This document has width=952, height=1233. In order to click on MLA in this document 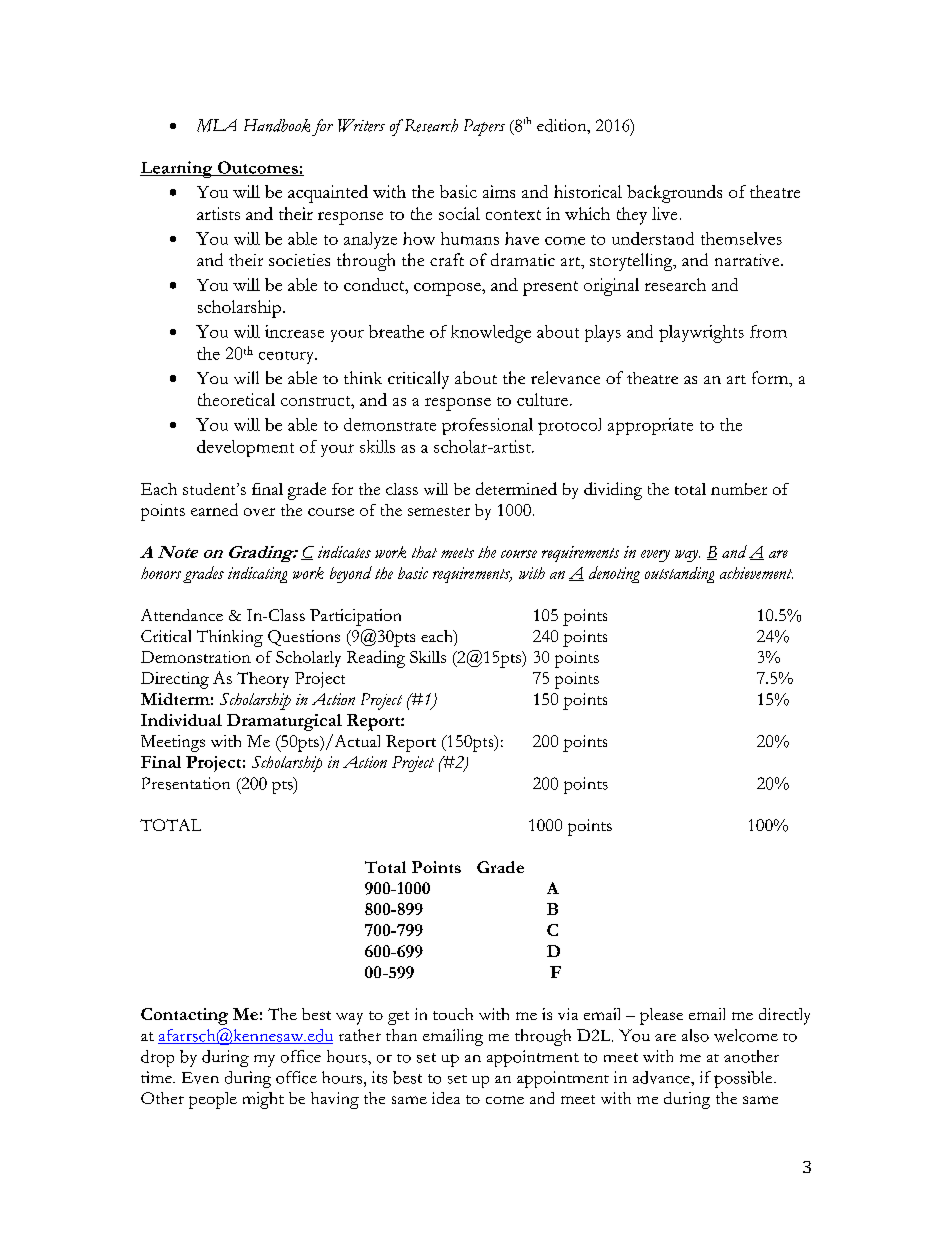, I will do `click(217, 125)`.
